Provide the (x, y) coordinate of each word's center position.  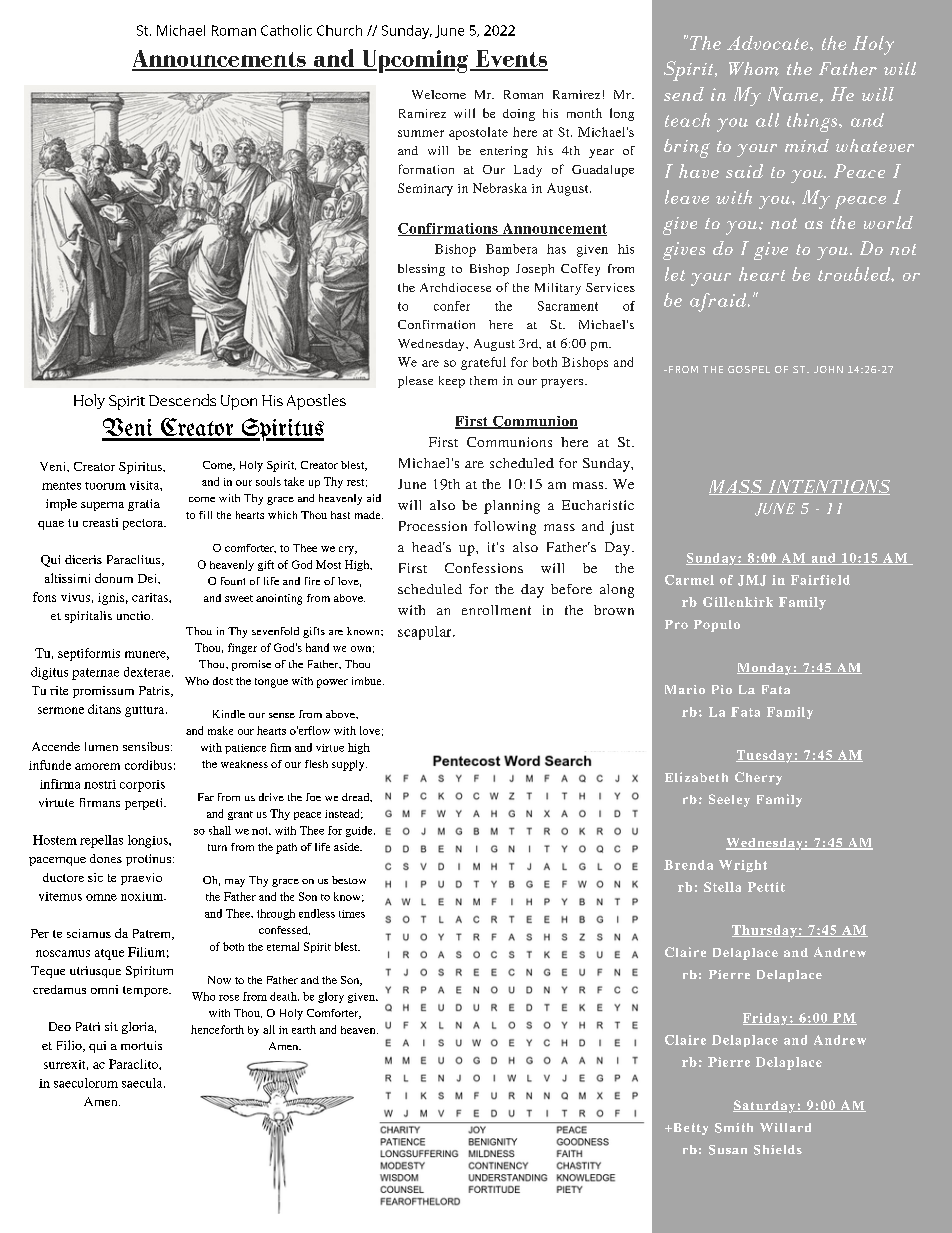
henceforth (217, 1029)
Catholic (286, 30)
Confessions (484, 568)
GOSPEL (749, 369)
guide (360, 831)
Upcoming (415, 61)
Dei (149, 579)
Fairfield (820, 580)
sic (95, 877)
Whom (754, 69)
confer (452, 306)
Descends (182, 400)
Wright (743, 866)
